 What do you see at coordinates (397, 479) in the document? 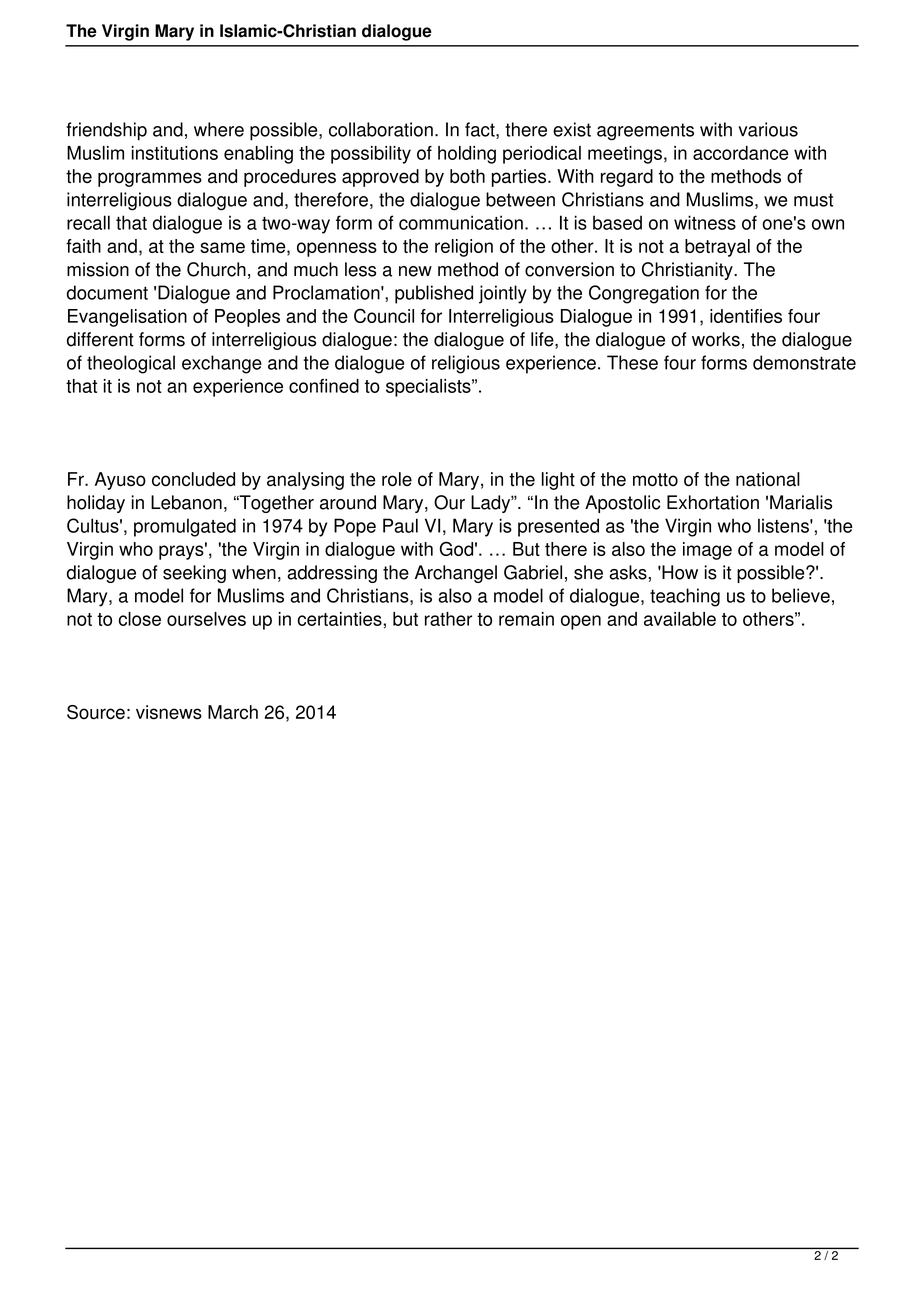
I see `role` at bounding box center [397, 479].
